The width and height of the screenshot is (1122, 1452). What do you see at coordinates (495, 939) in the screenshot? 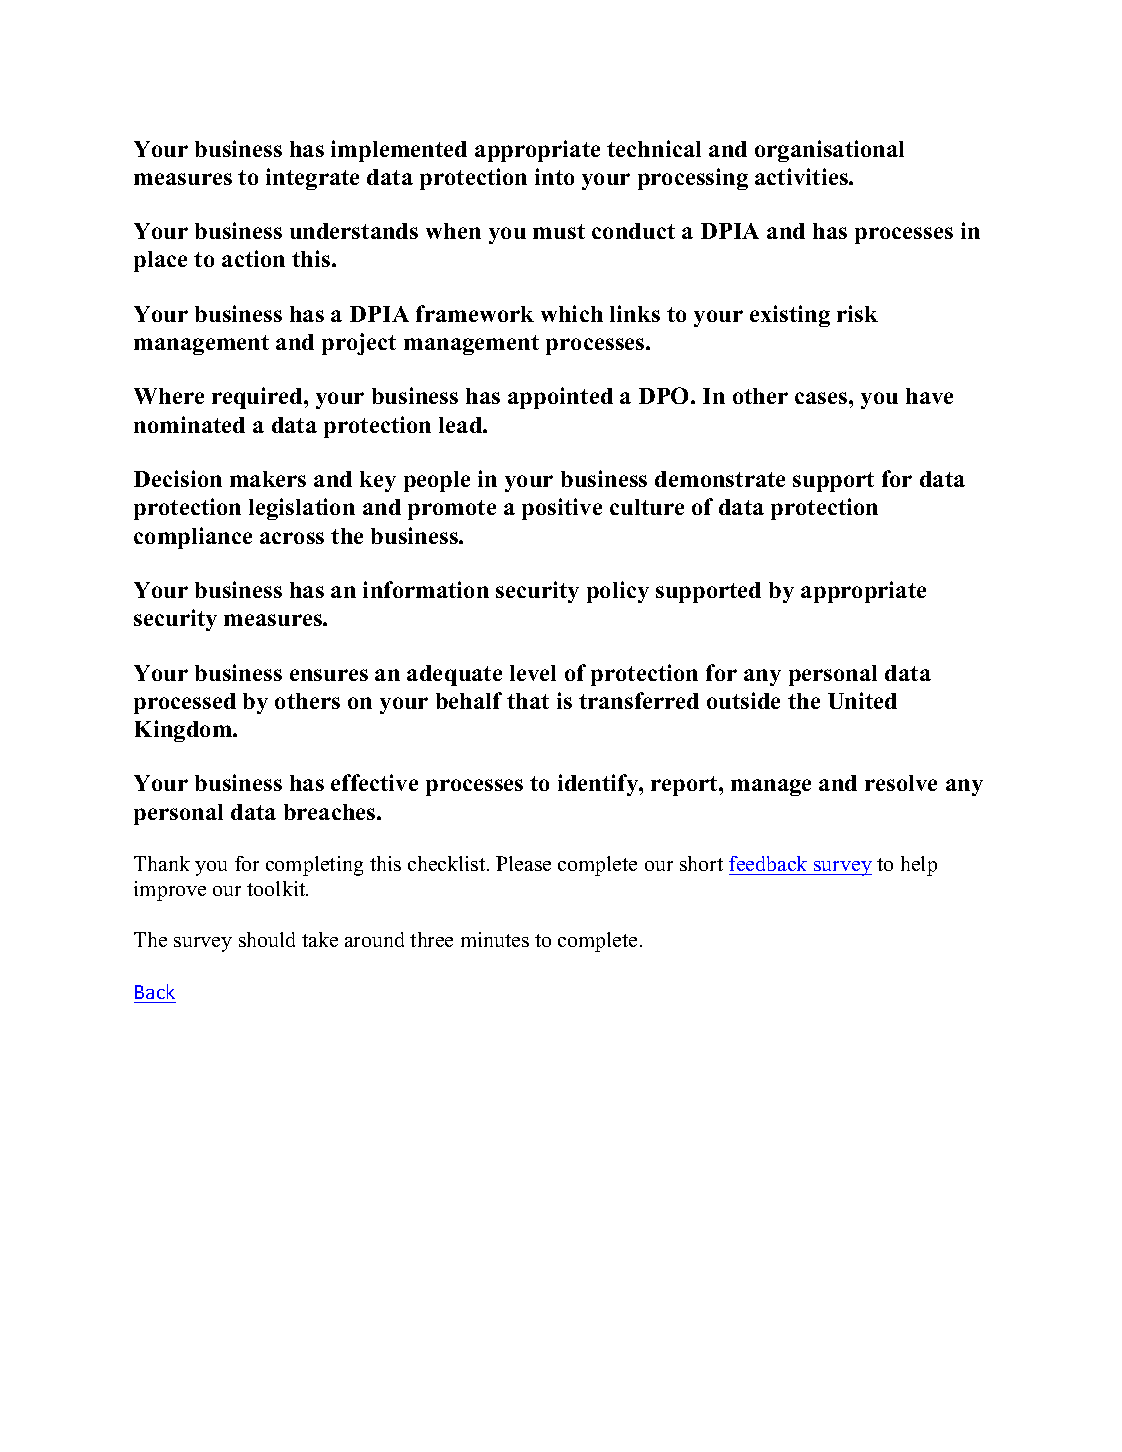
I see `minutes` at bounding box center [495, 939].
